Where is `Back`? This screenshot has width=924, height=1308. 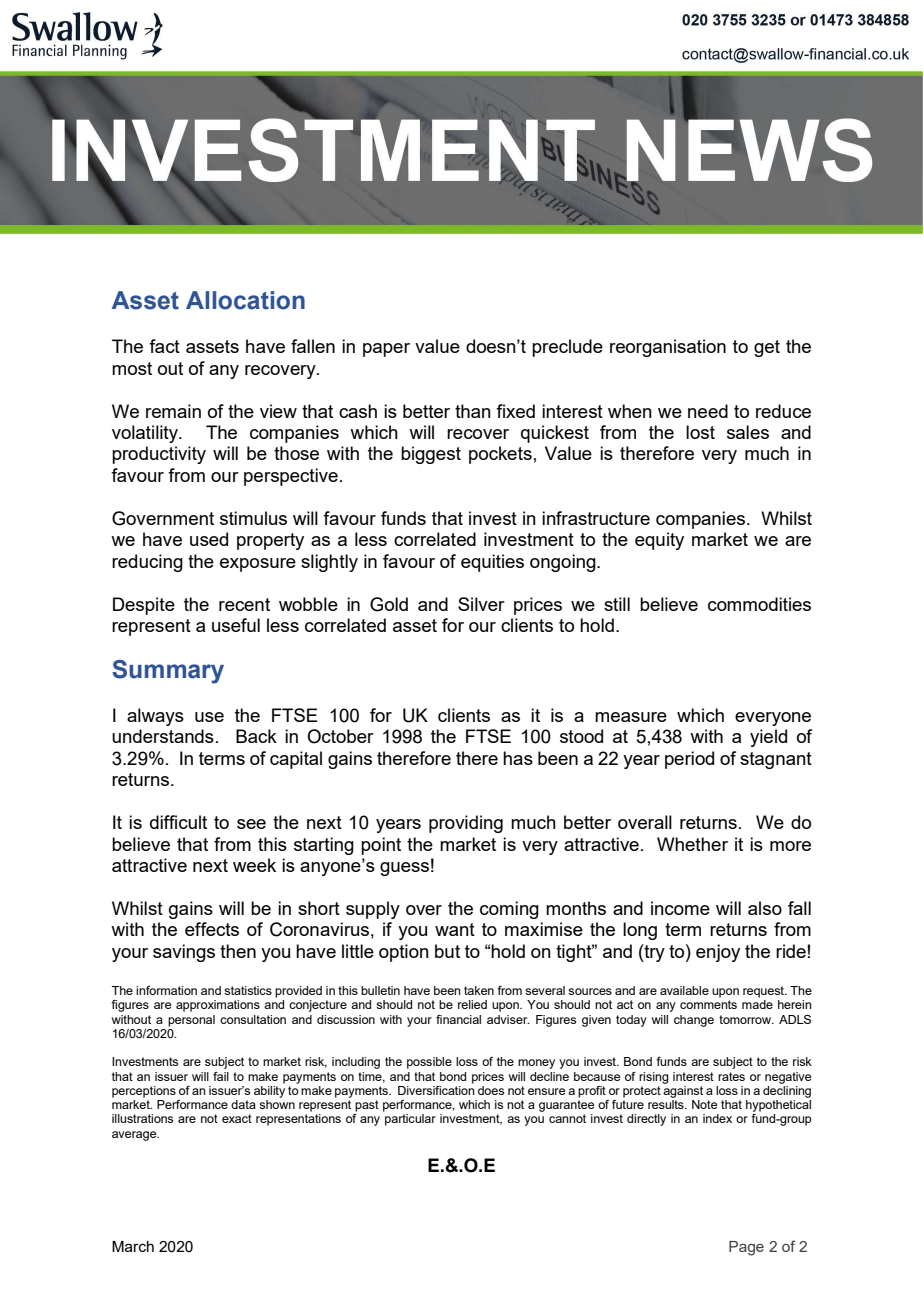 Back is located at coordinates (256, 736).
